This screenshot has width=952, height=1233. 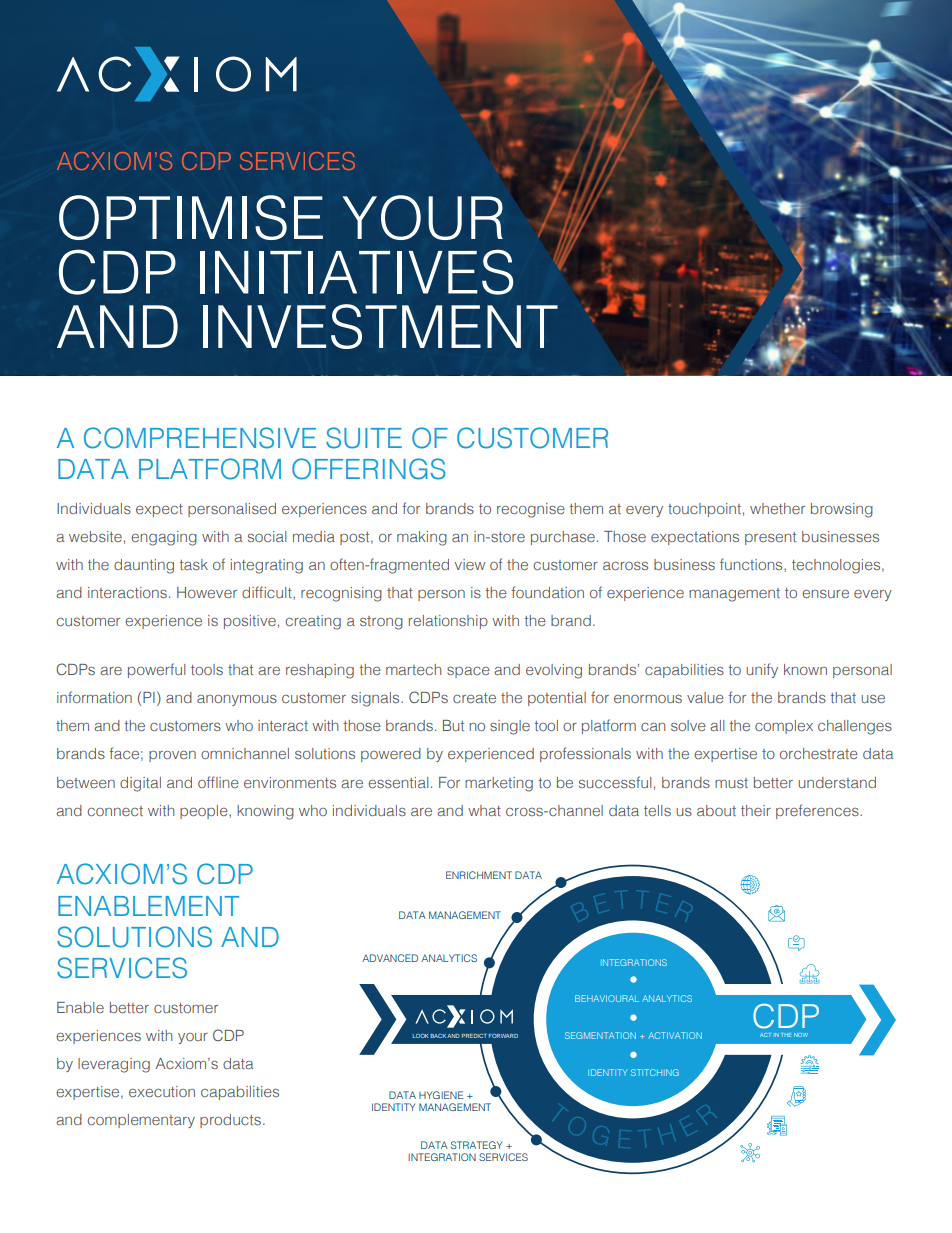 What do you see at coordinates (476, 1145) in the screenshot?
I see `STRATEGY` at bounding box center [476, 1145].
